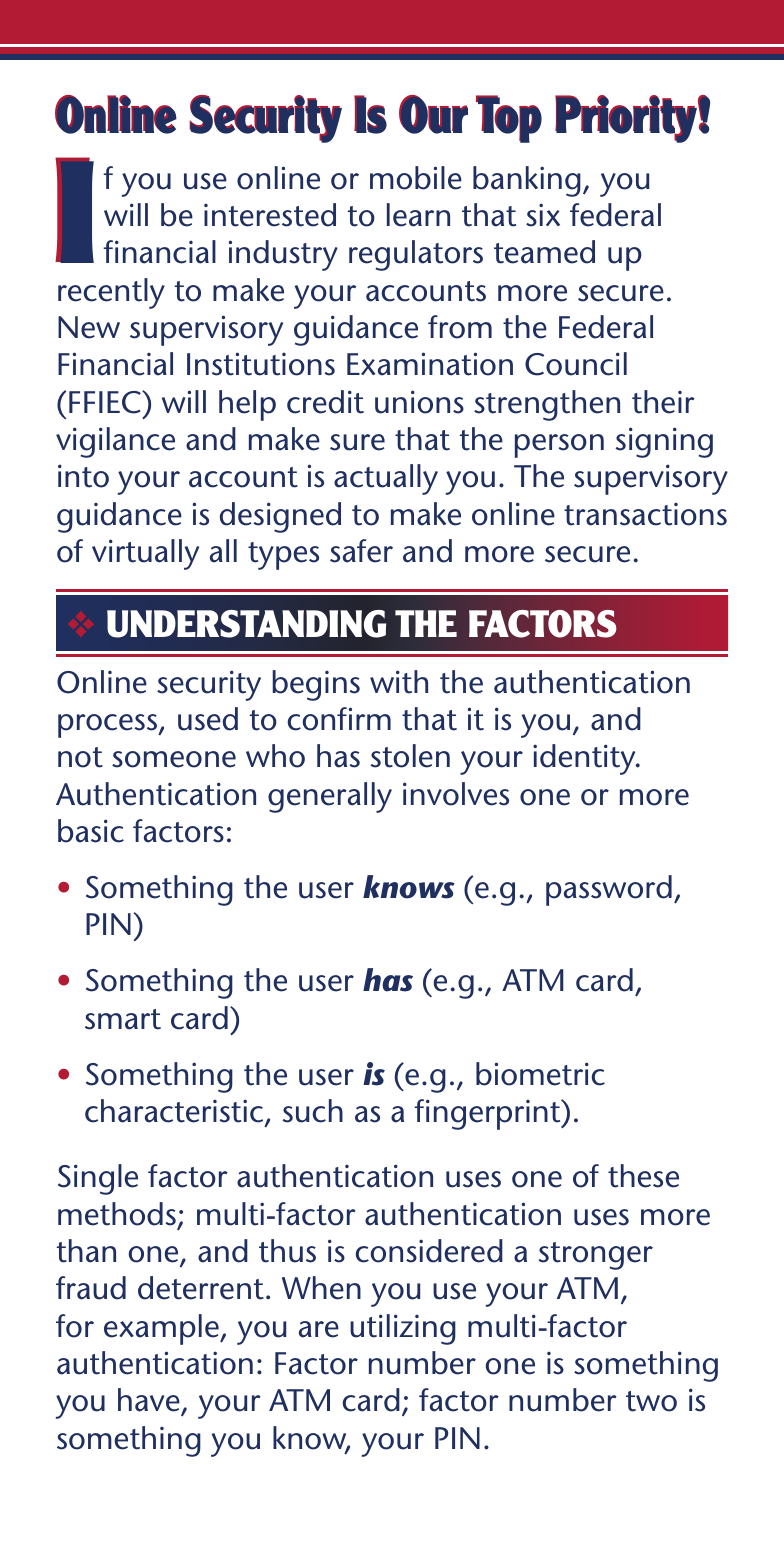  Describe the element at coordinates (111, 293) in the screenshot. I see `recently` at that location.
